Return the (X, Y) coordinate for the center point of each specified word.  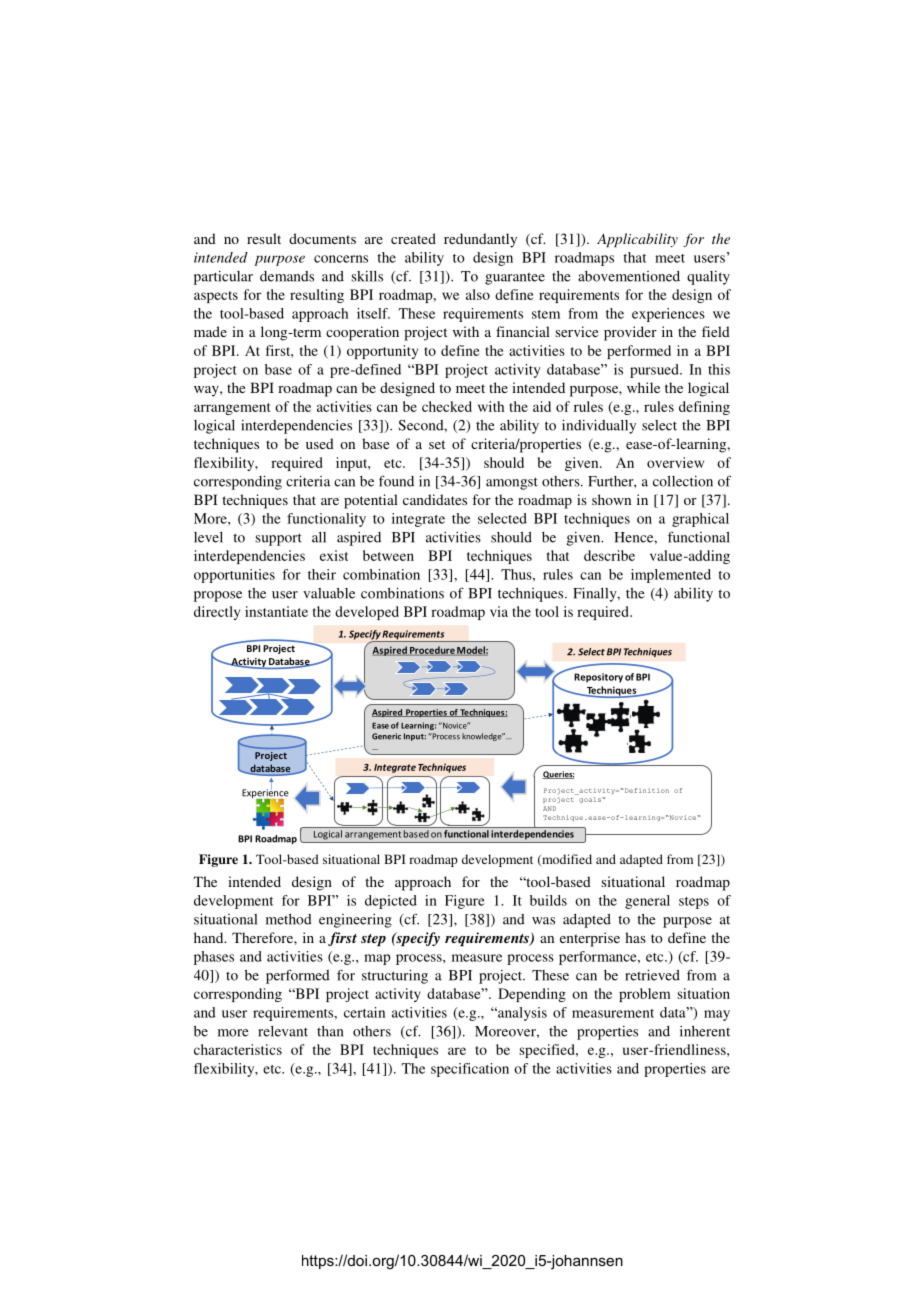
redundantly (480, 240)
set (437, 444)
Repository (598, 678)
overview (675, 462)
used (320, 443)
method (289, 919)
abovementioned (629, 276)
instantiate (276, 611)
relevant (283, 1031)
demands (287, 276)
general (647, 902)
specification (470, 1070)
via (499, 611)
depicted (391, 902)
